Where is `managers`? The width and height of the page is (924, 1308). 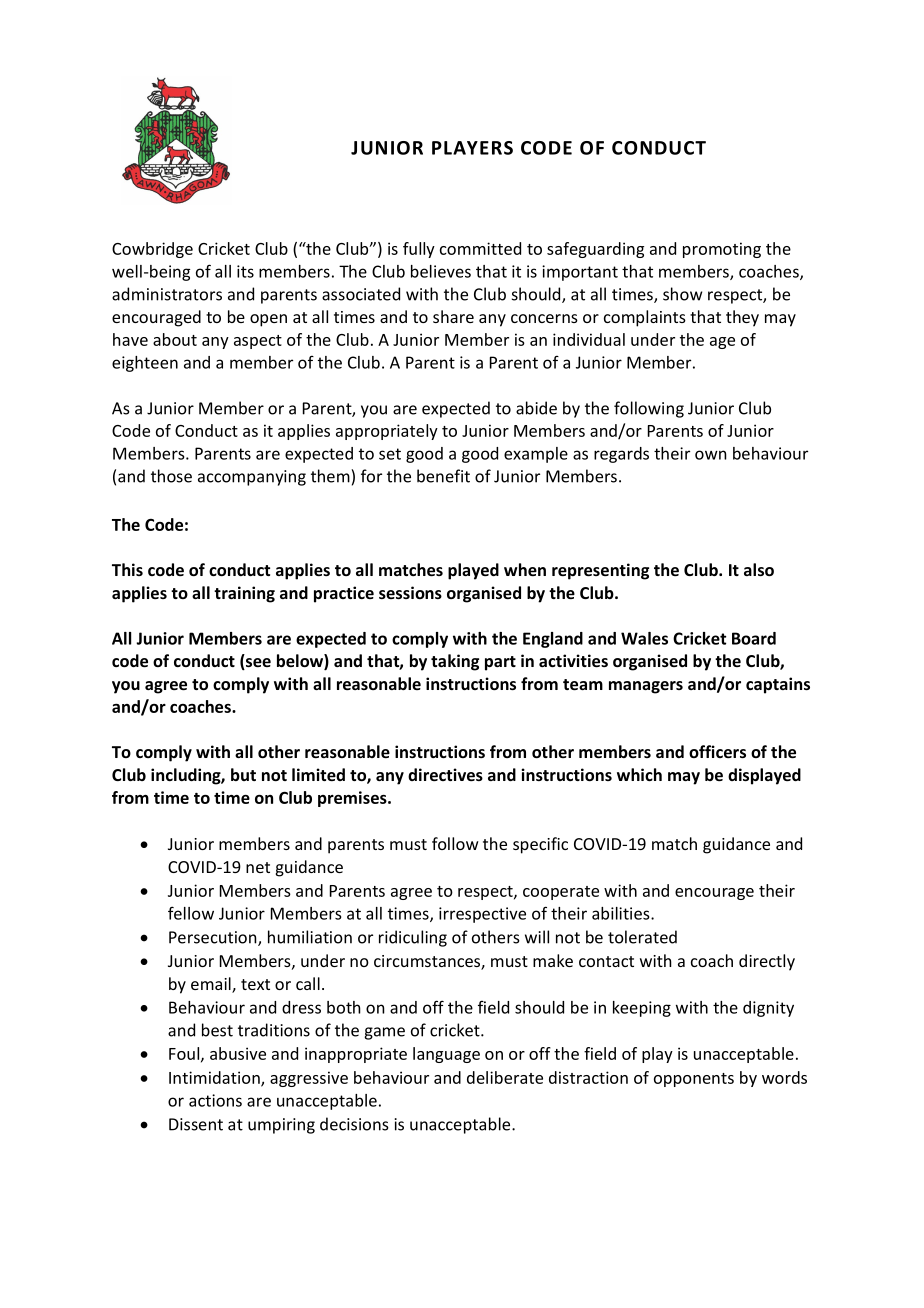 managers is located at coordinates (646, 687).
